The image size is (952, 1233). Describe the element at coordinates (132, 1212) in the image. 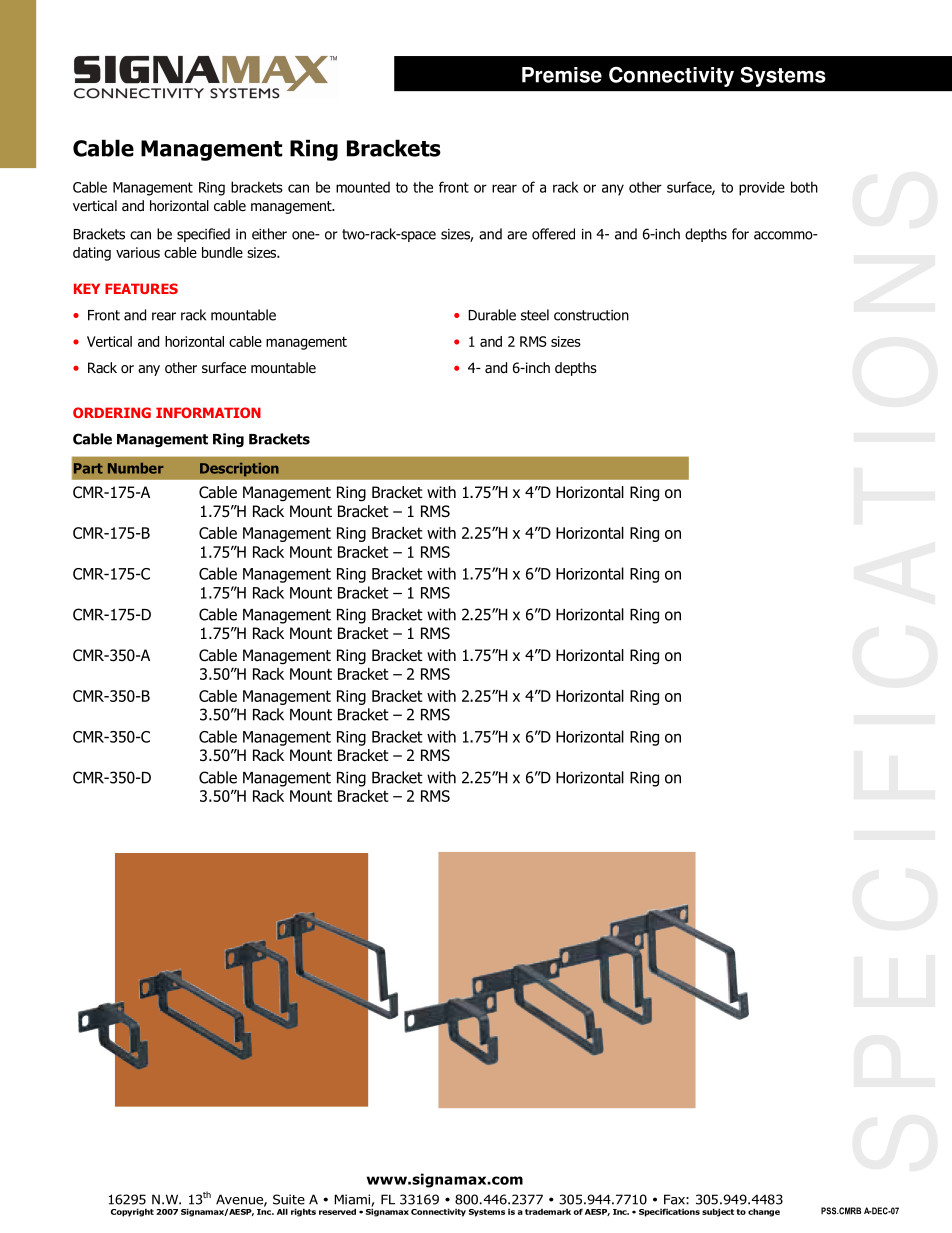

I see `Copyright` at that location.
